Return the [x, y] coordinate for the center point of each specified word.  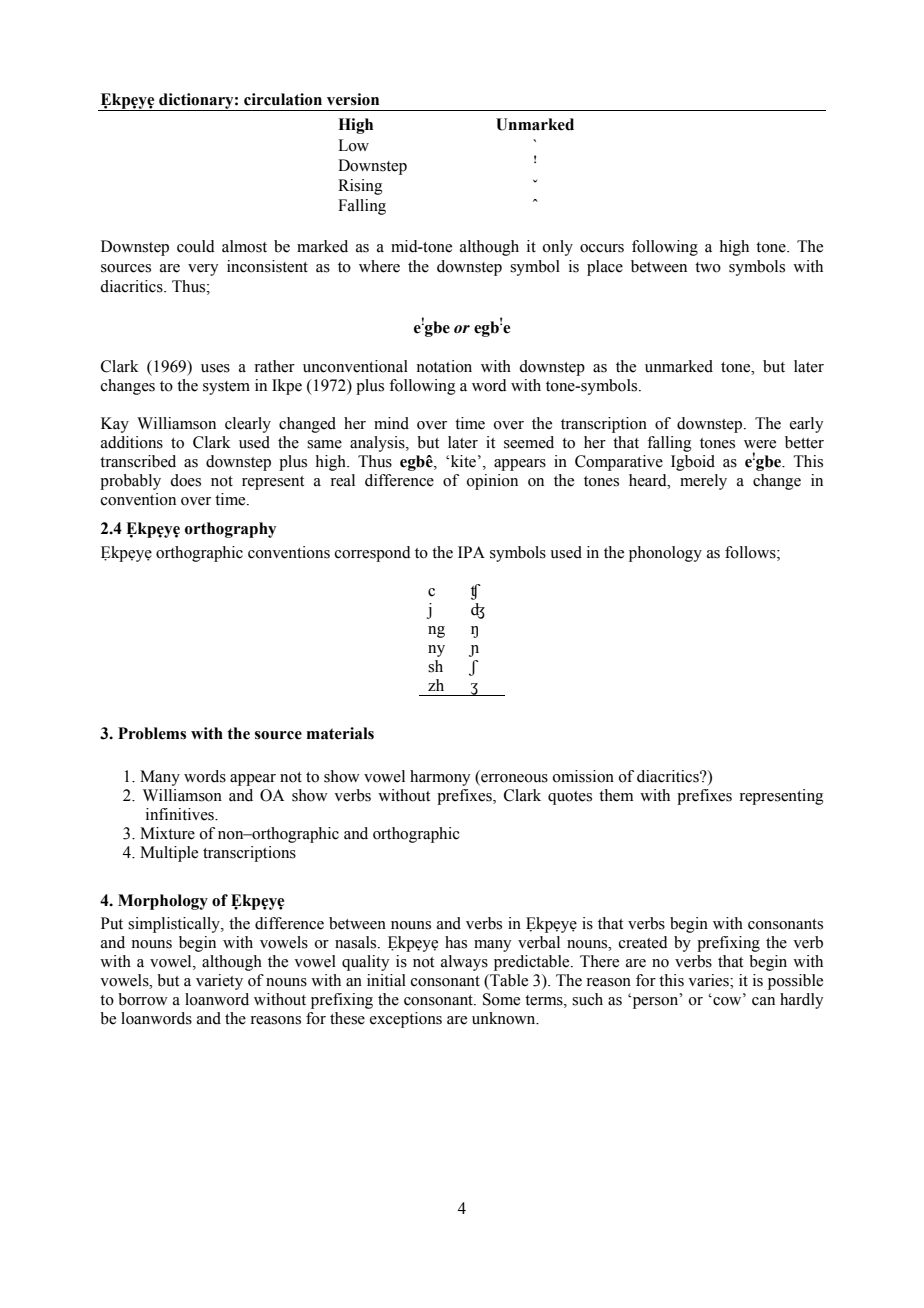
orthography [230, 530]
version [353, 99]
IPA [471, 552]
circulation [283, 99]
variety [219, 982]
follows [751, 552]
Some [501, 999]
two [708, 267]
